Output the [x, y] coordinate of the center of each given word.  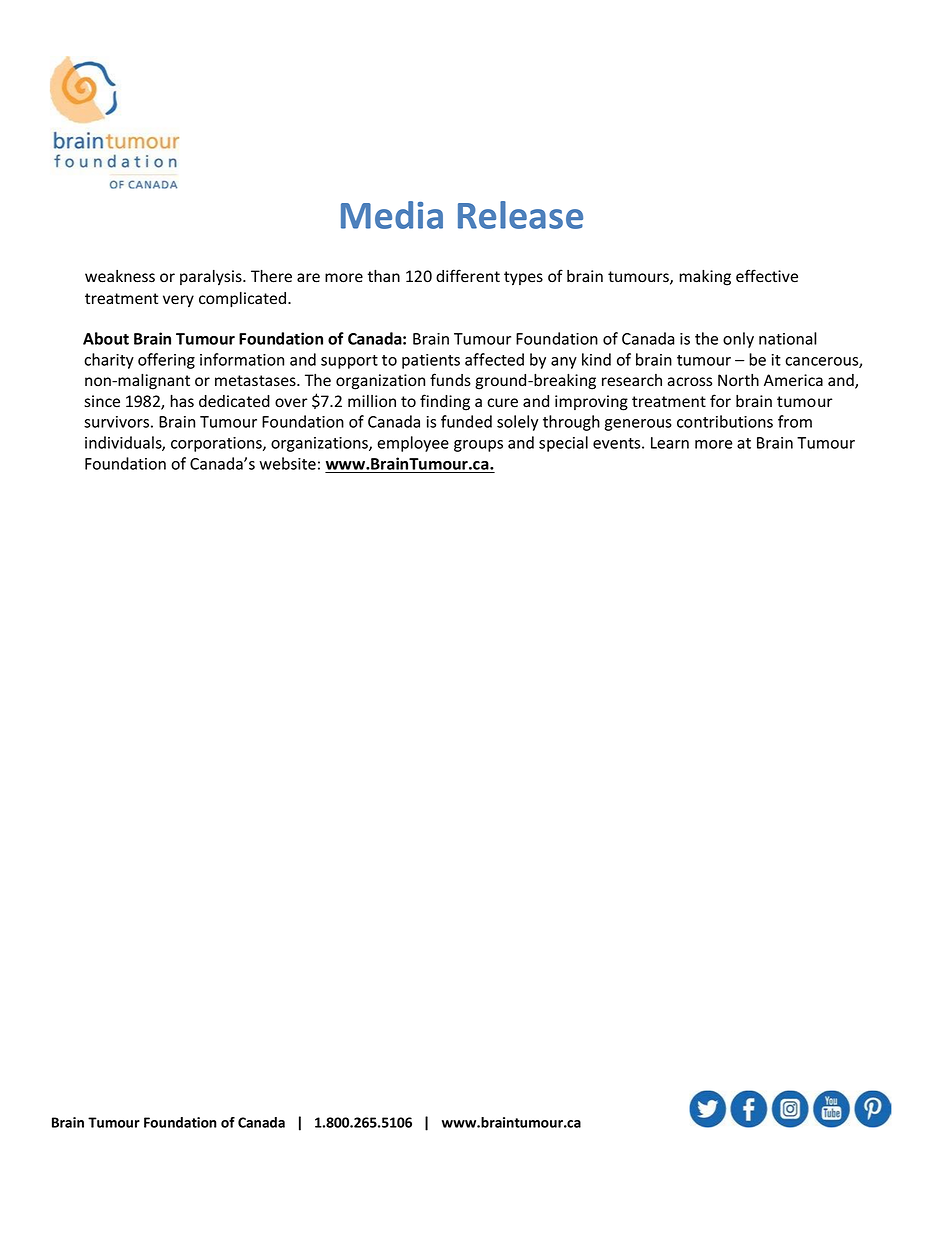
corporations [217, 444]
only [738, 340]
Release [520, 215]
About [106, 338]
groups [478, 446]
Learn [670, 443]
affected [494, 359]
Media [392, 215]
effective [767, 276]
